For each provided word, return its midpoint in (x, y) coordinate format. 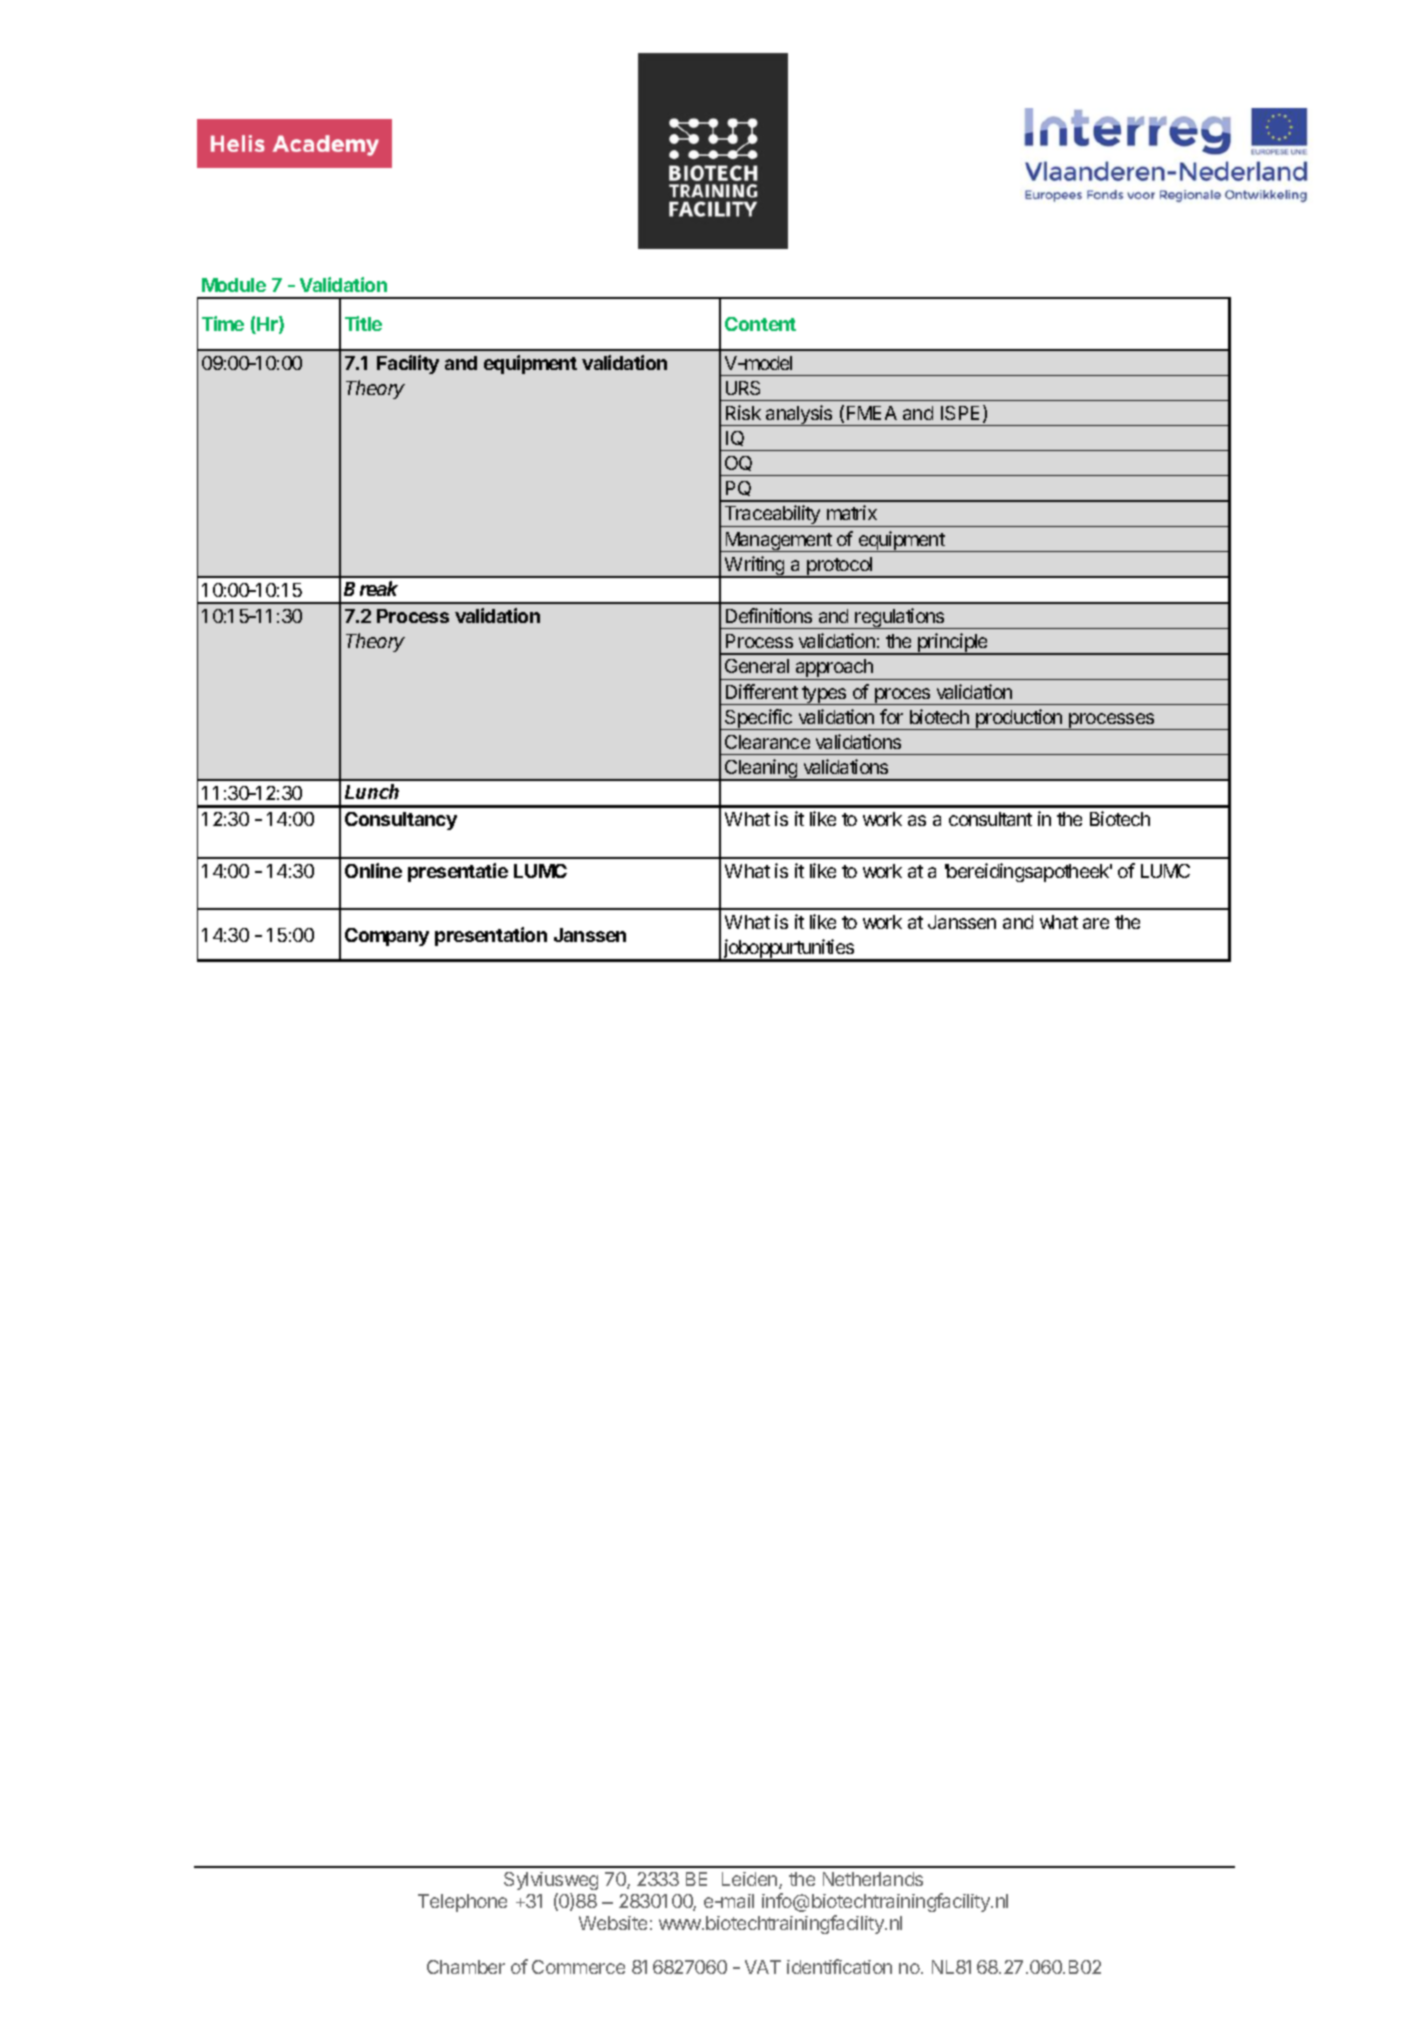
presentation (491, 936)
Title (363, 323)
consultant (990, 819)
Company (387, 937)
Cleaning (761, 770)
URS (743, 388)
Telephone (462, 1903)
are (1096, 923)
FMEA (872, 413)
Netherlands (873, 1879)
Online (373, 870)
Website (613, 1923)
